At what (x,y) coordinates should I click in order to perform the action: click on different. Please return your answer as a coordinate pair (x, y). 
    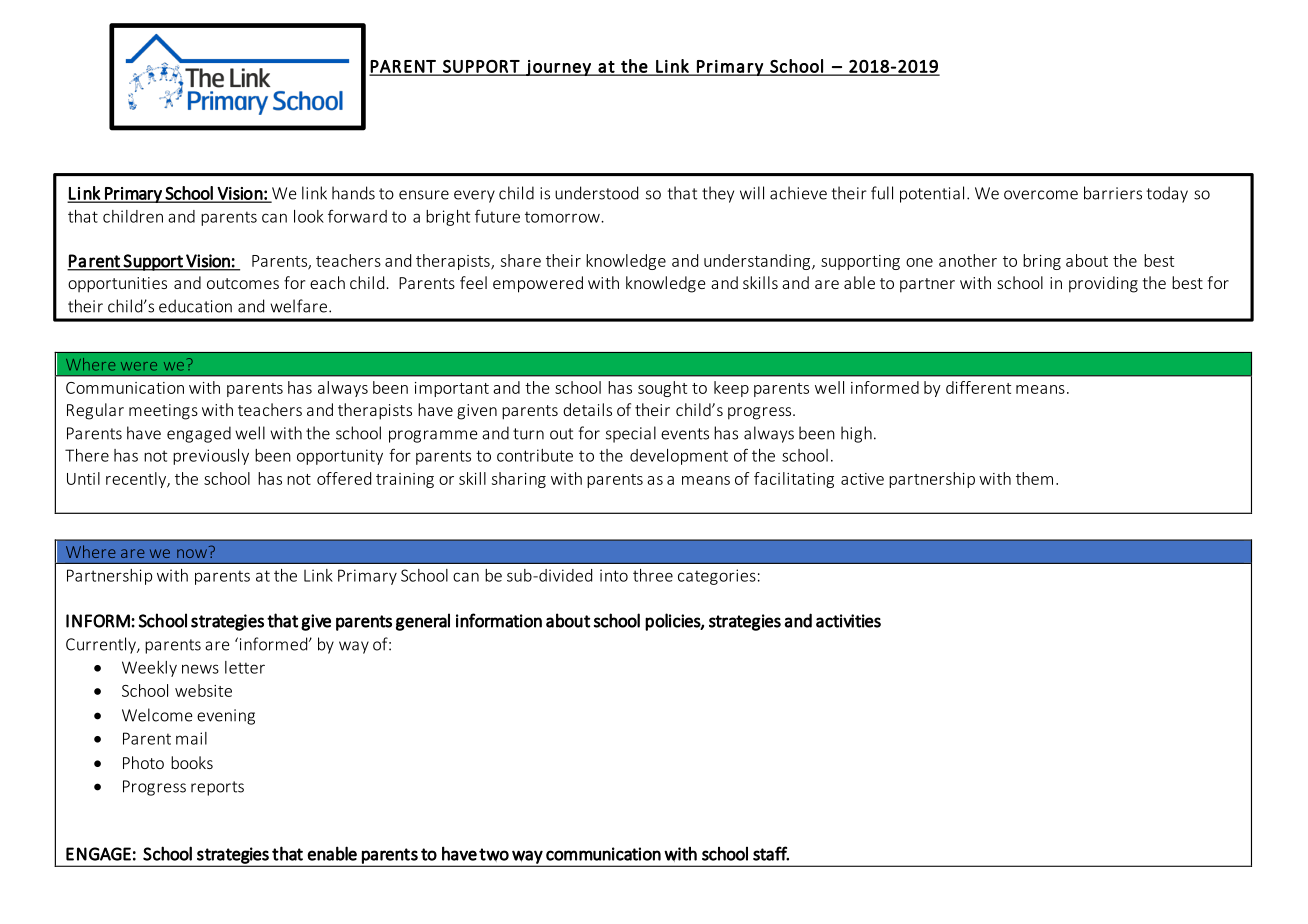
    Looking at the image, I should click on (978, 387).
